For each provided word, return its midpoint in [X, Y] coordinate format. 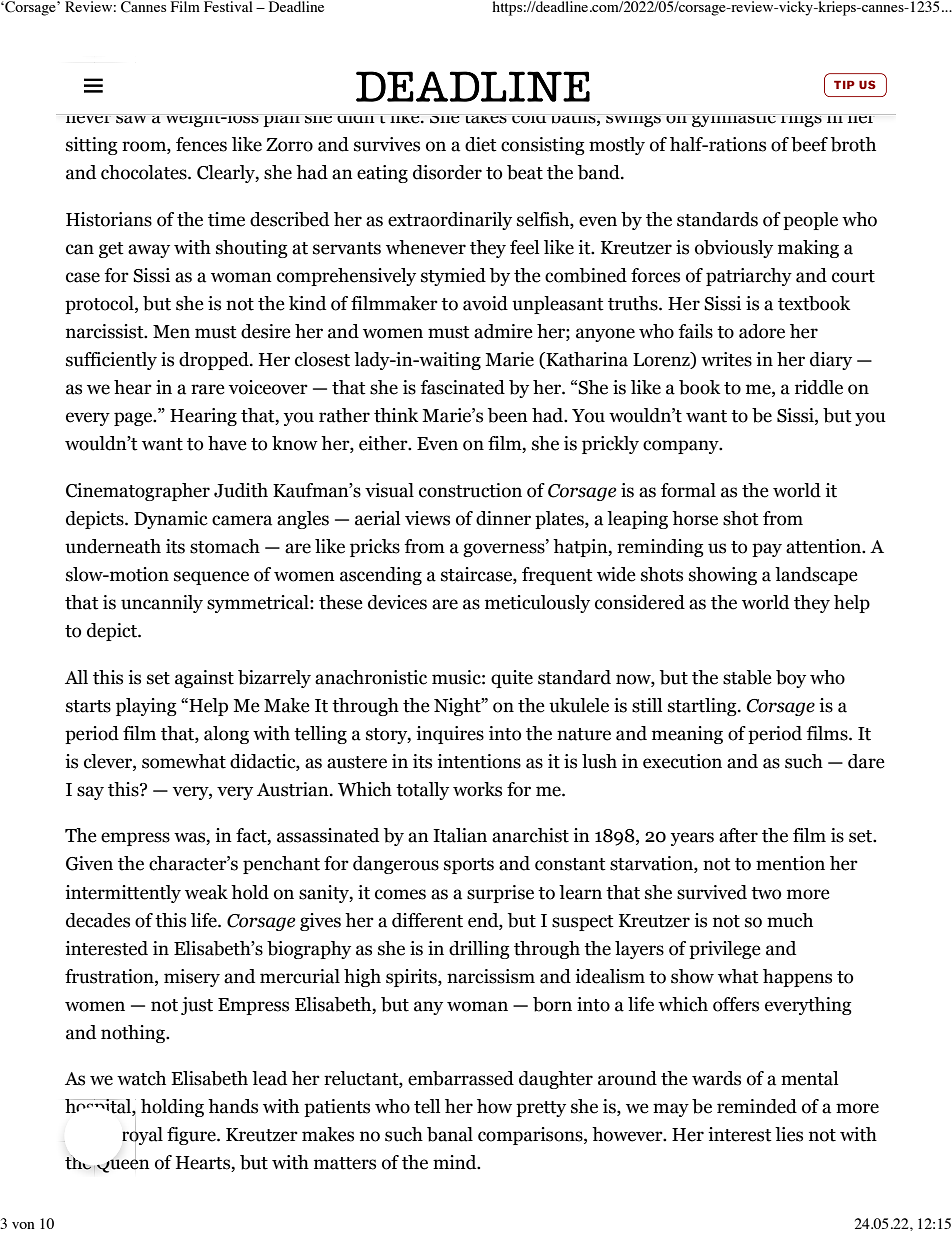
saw [132, 119]
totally [422, 791]
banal [450, 1134]
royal [142, 1136]
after [738, 835]
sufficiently [111, 361]
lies [789, 1134]
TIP [844, 84]
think [396, 415]
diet [481, 144]
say [90, 793]
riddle [819, 387]
